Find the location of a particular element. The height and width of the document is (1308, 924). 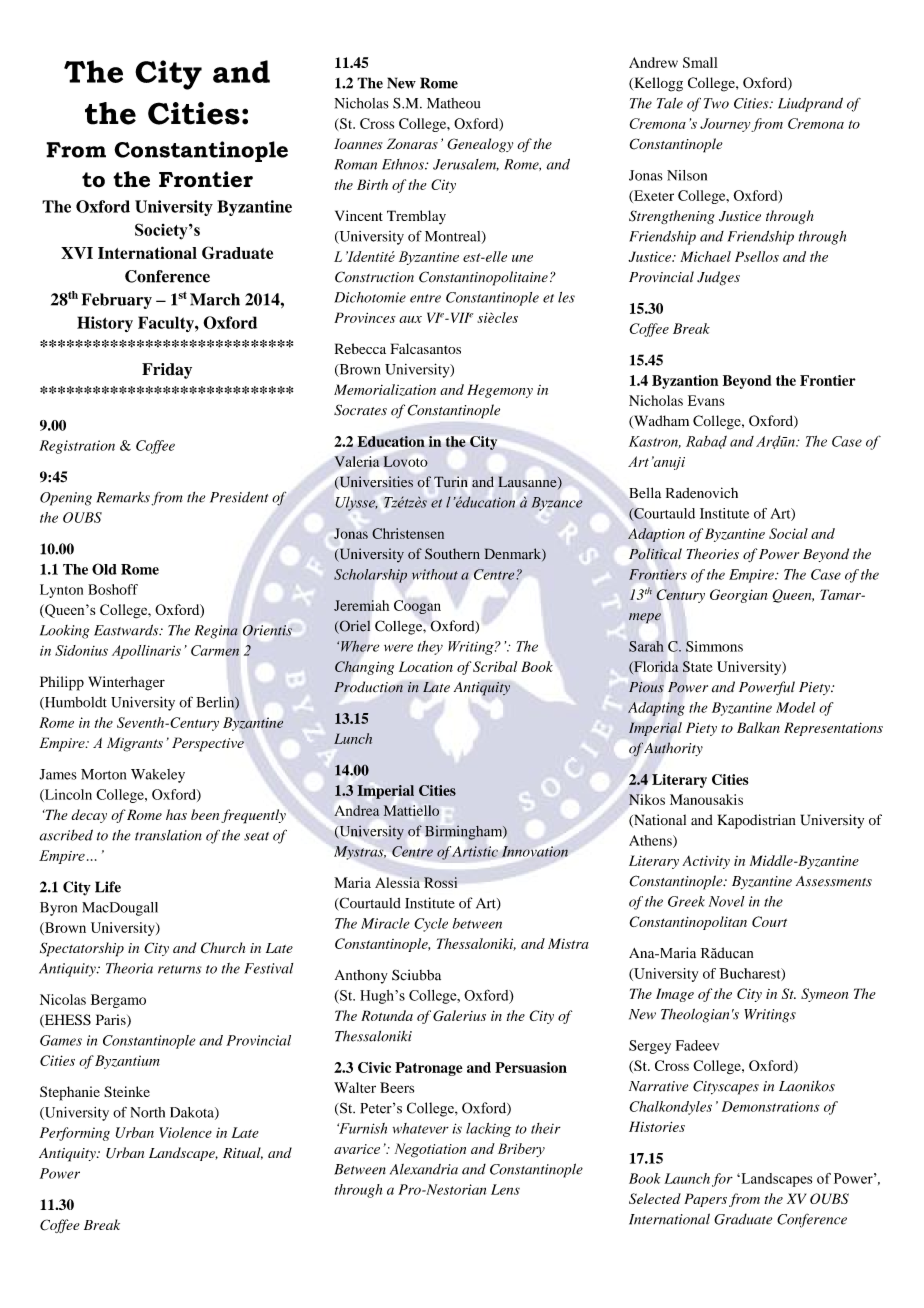

Evans is located at coordinates (706, 400).
